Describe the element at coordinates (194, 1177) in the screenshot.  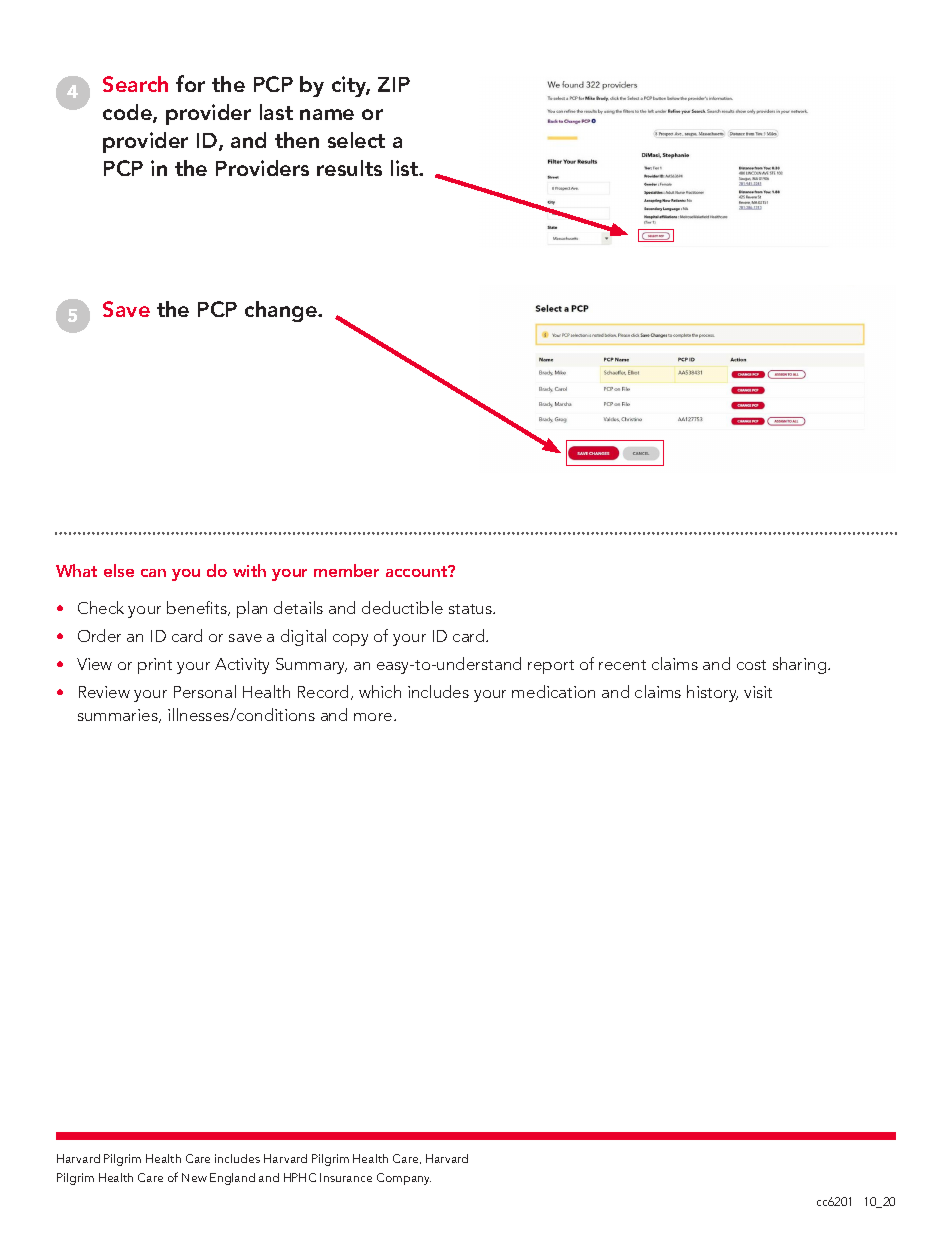
I see `New` at that location.
